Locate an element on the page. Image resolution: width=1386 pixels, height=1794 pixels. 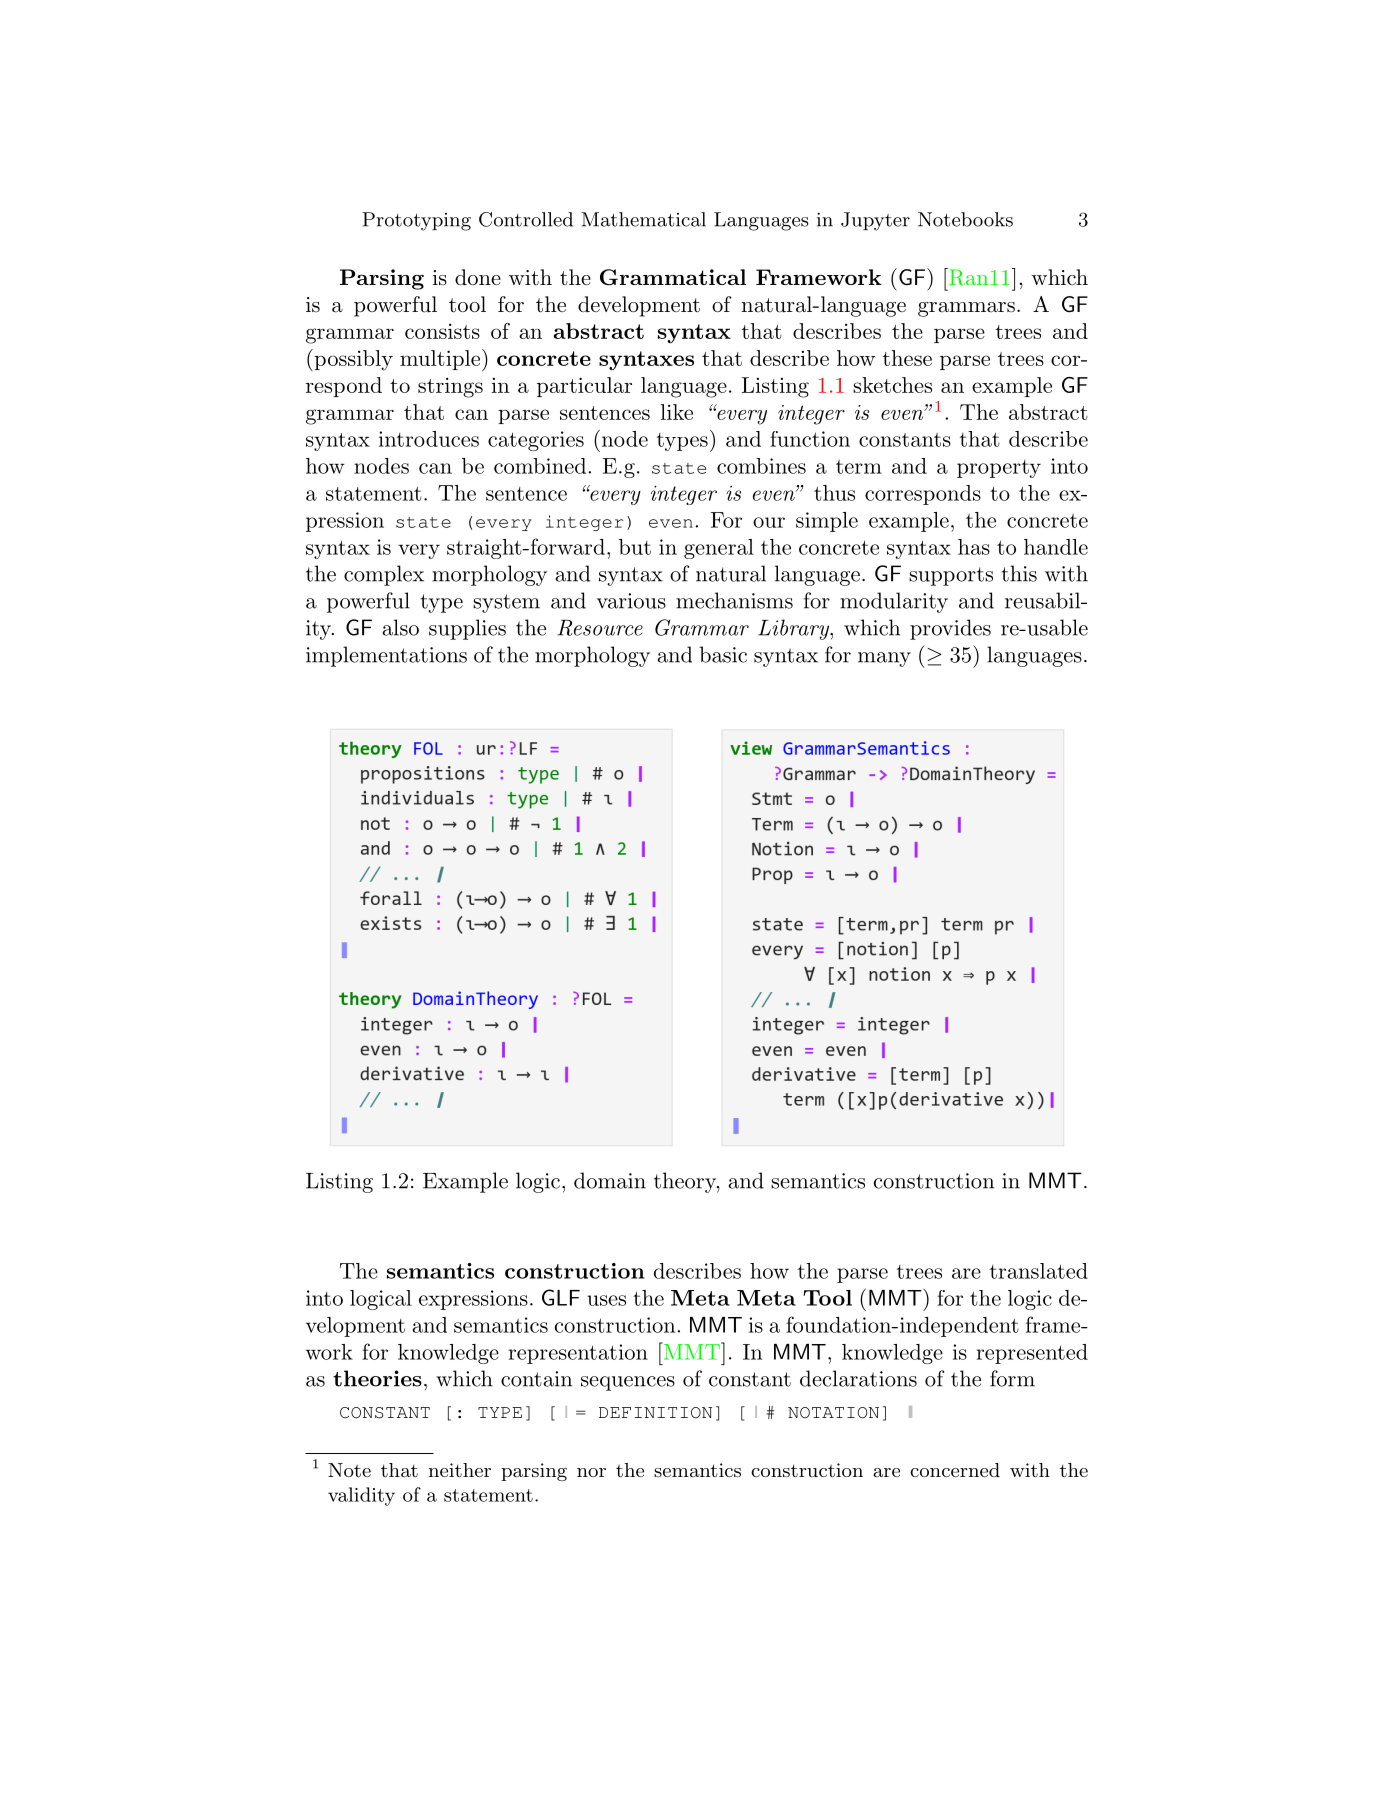
implementations is located at coordinates (386, 656).
